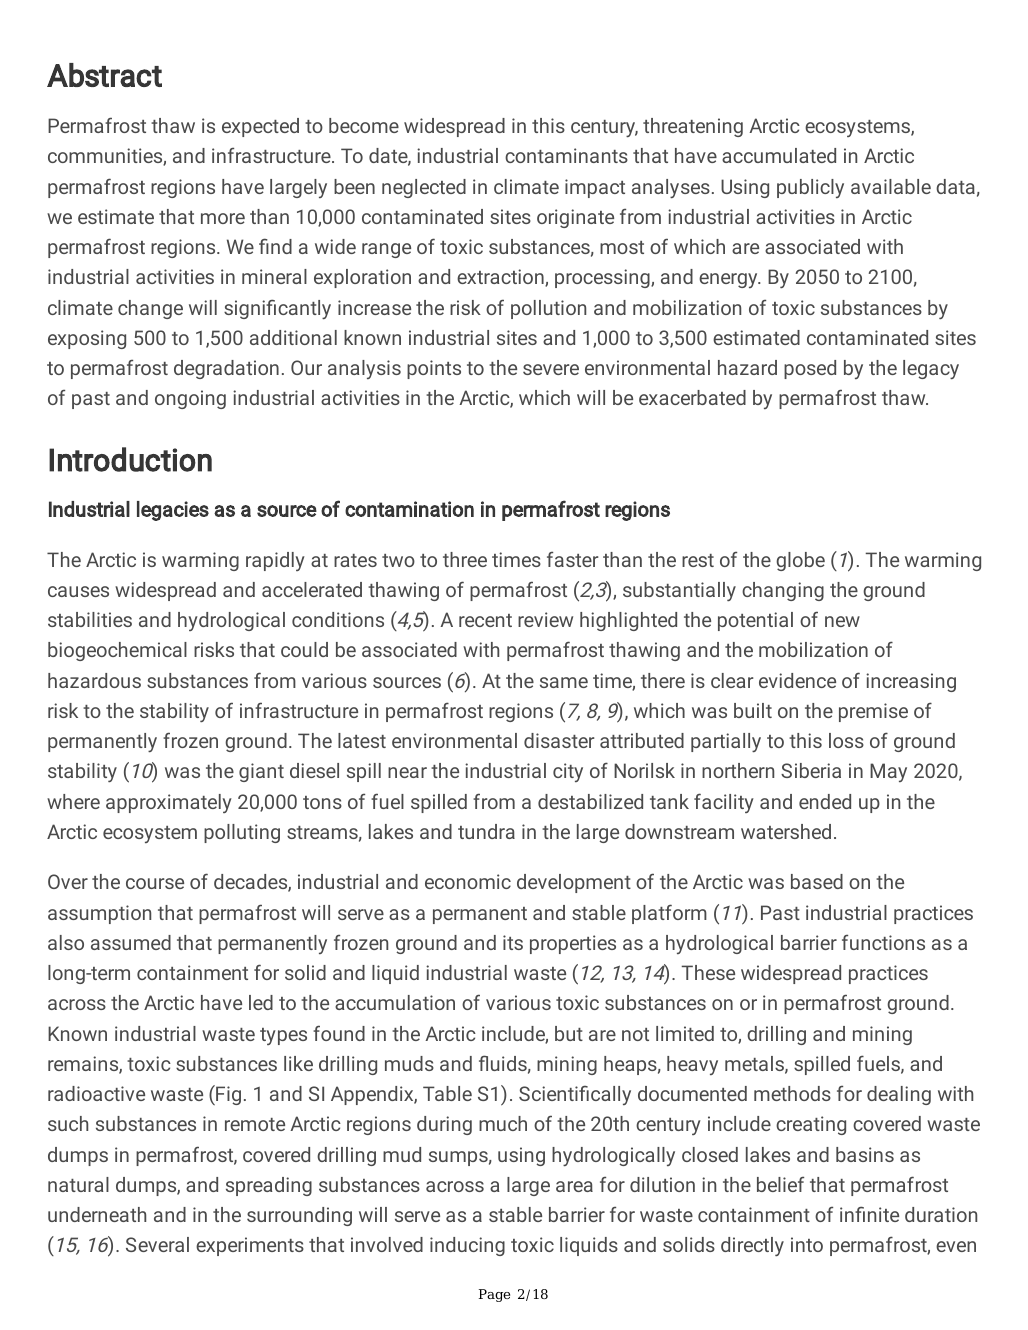 The width and height of the screenshot is (1028, 1330). I want to click on accumulated, so click(779, 155).
